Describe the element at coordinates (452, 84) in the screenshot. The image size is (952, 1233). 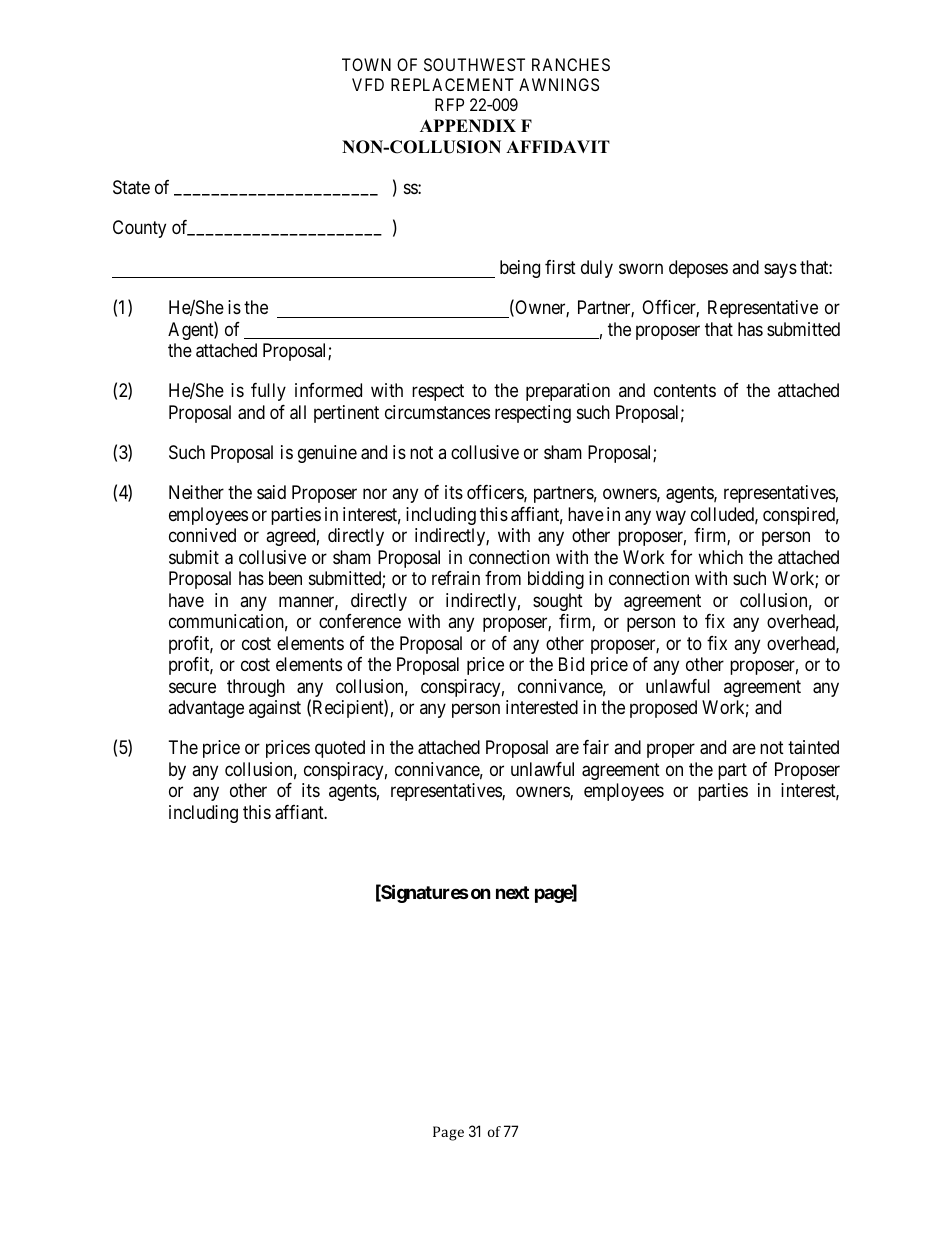
I see `REPLACEMENT` at that location.
